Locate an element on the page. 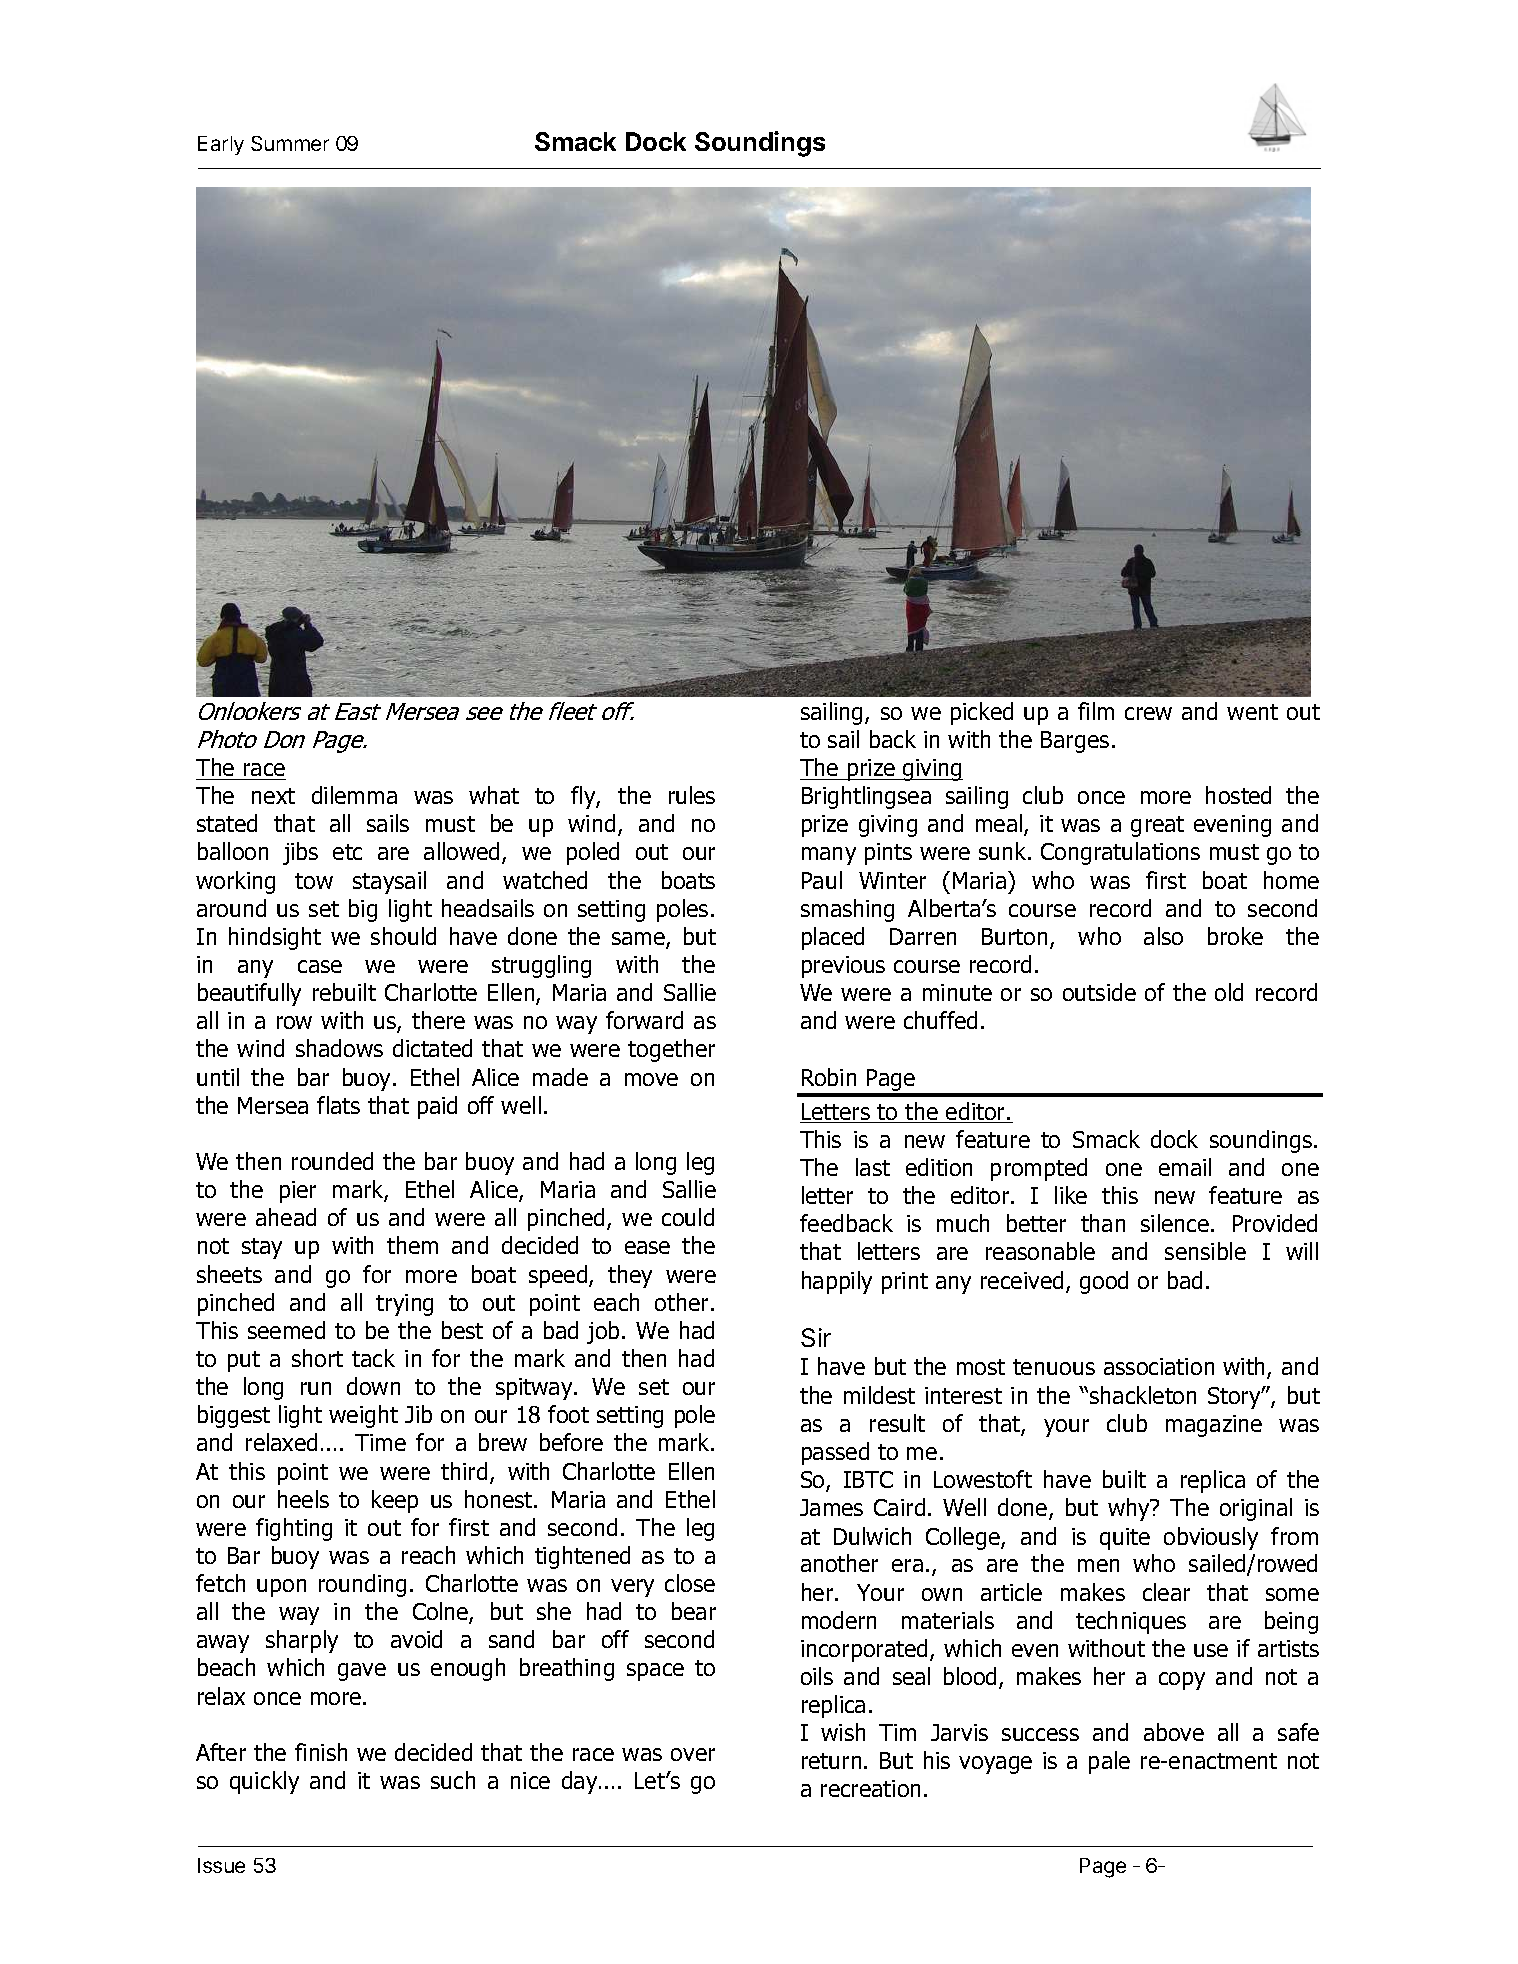  crew is located at coordinates (1148, 713).
